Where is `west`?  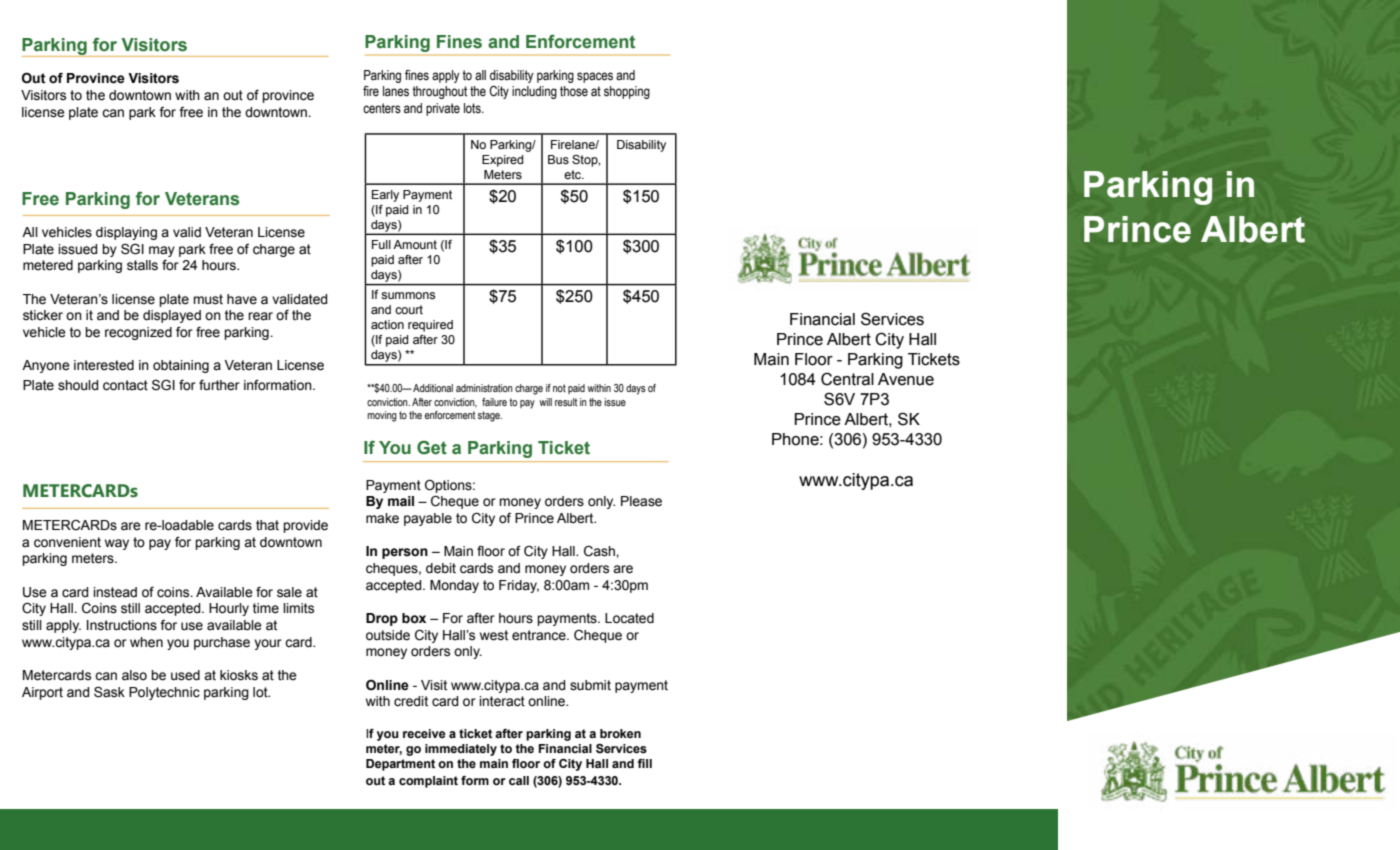 west is located at coordinates (494, 635).
